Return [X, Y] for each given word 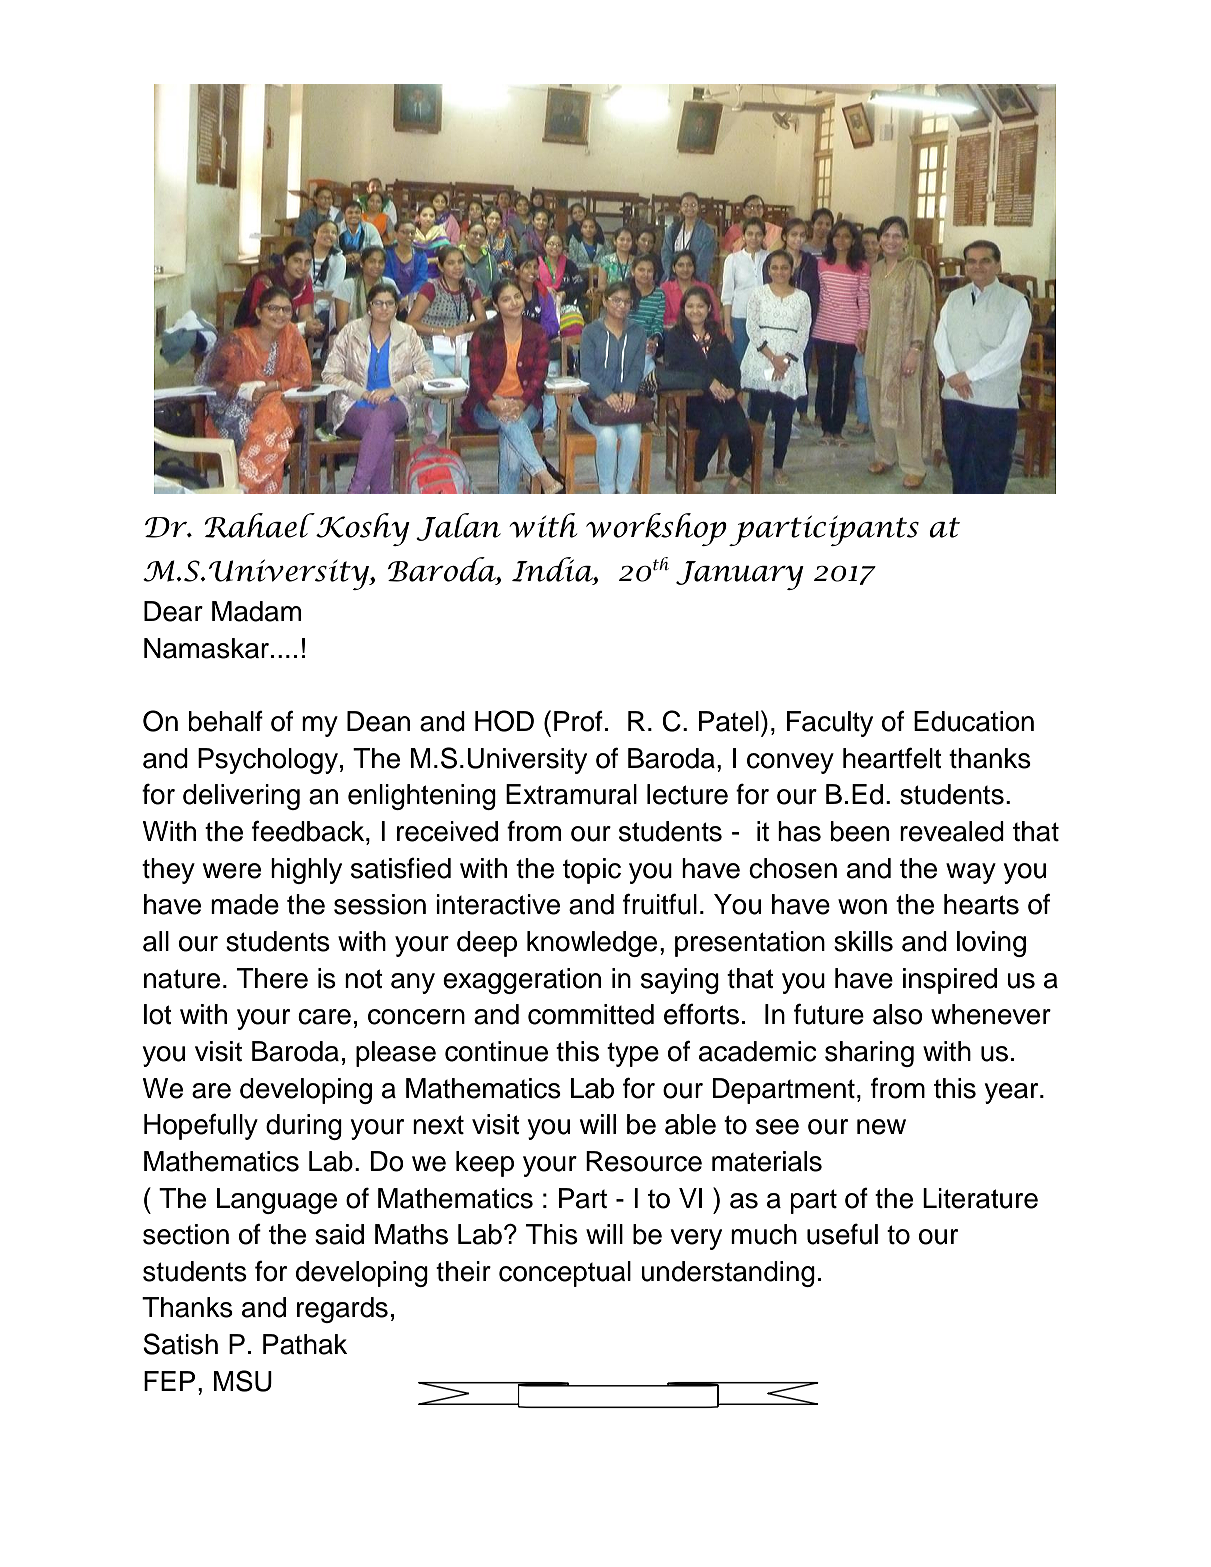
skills [863, 941]
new [881, 1127]
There [272, 978]
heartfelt [892, 758]
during [304, 1127]
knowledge [592, 944]
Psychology [268, 761]
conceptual [565, 1274]
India [553, 569]
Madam [256, 611]
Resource [644, 1161]
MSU [243, 1381]
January [740, 575]
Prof [578, 721]
